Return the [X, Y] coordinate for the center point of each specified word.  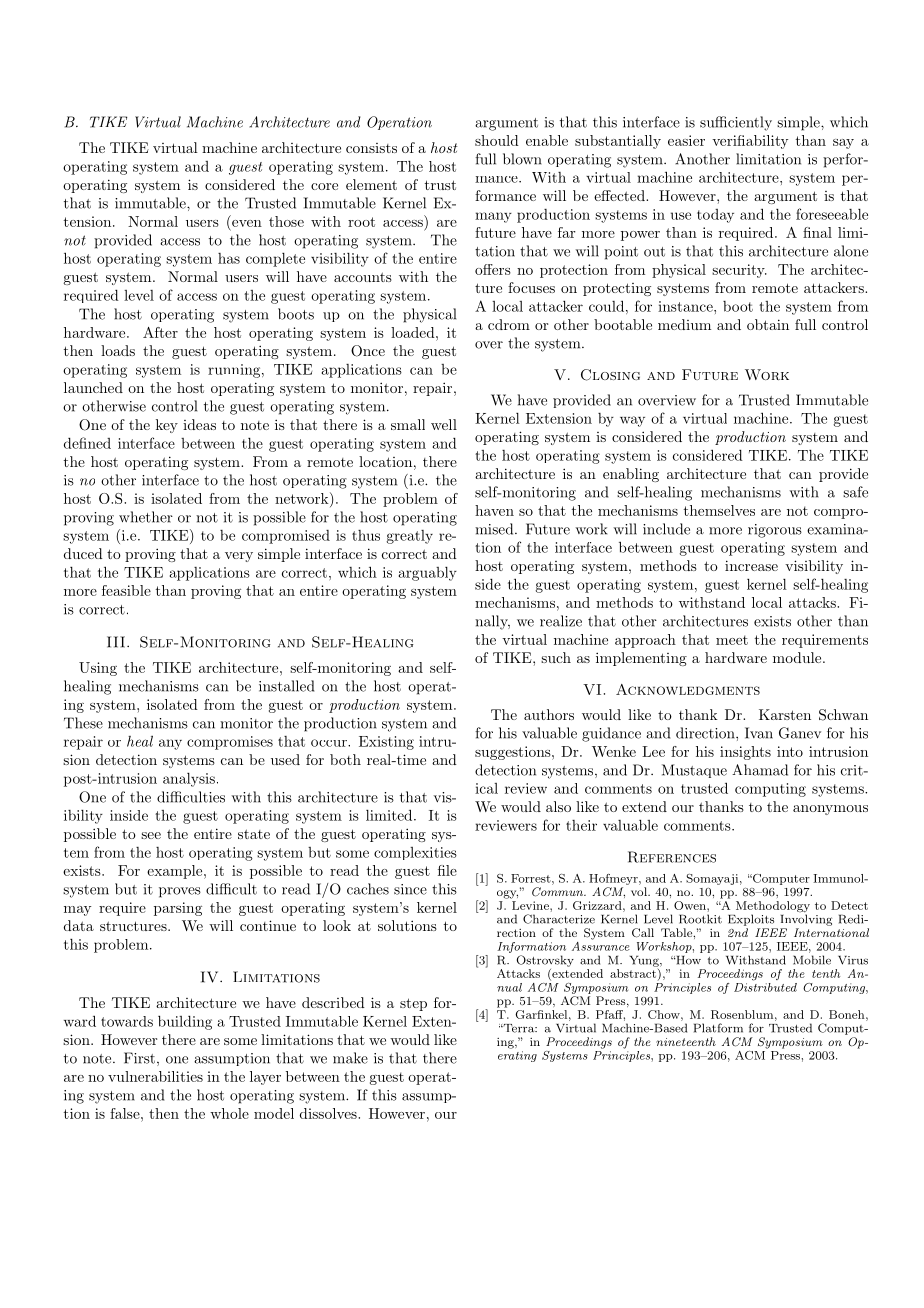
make [350, 1058]
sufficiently [736, 123]
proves [180, 892]
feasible [126, 590]
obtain [768, 324]
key [167, 426]
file [447, 870]
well [444, 424]
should [497, 140]
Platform [718, 1028]
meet [732, 640]
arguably [428, 574]
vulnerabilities [155, 1076]
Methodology [773, 908]
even [247, 223]
